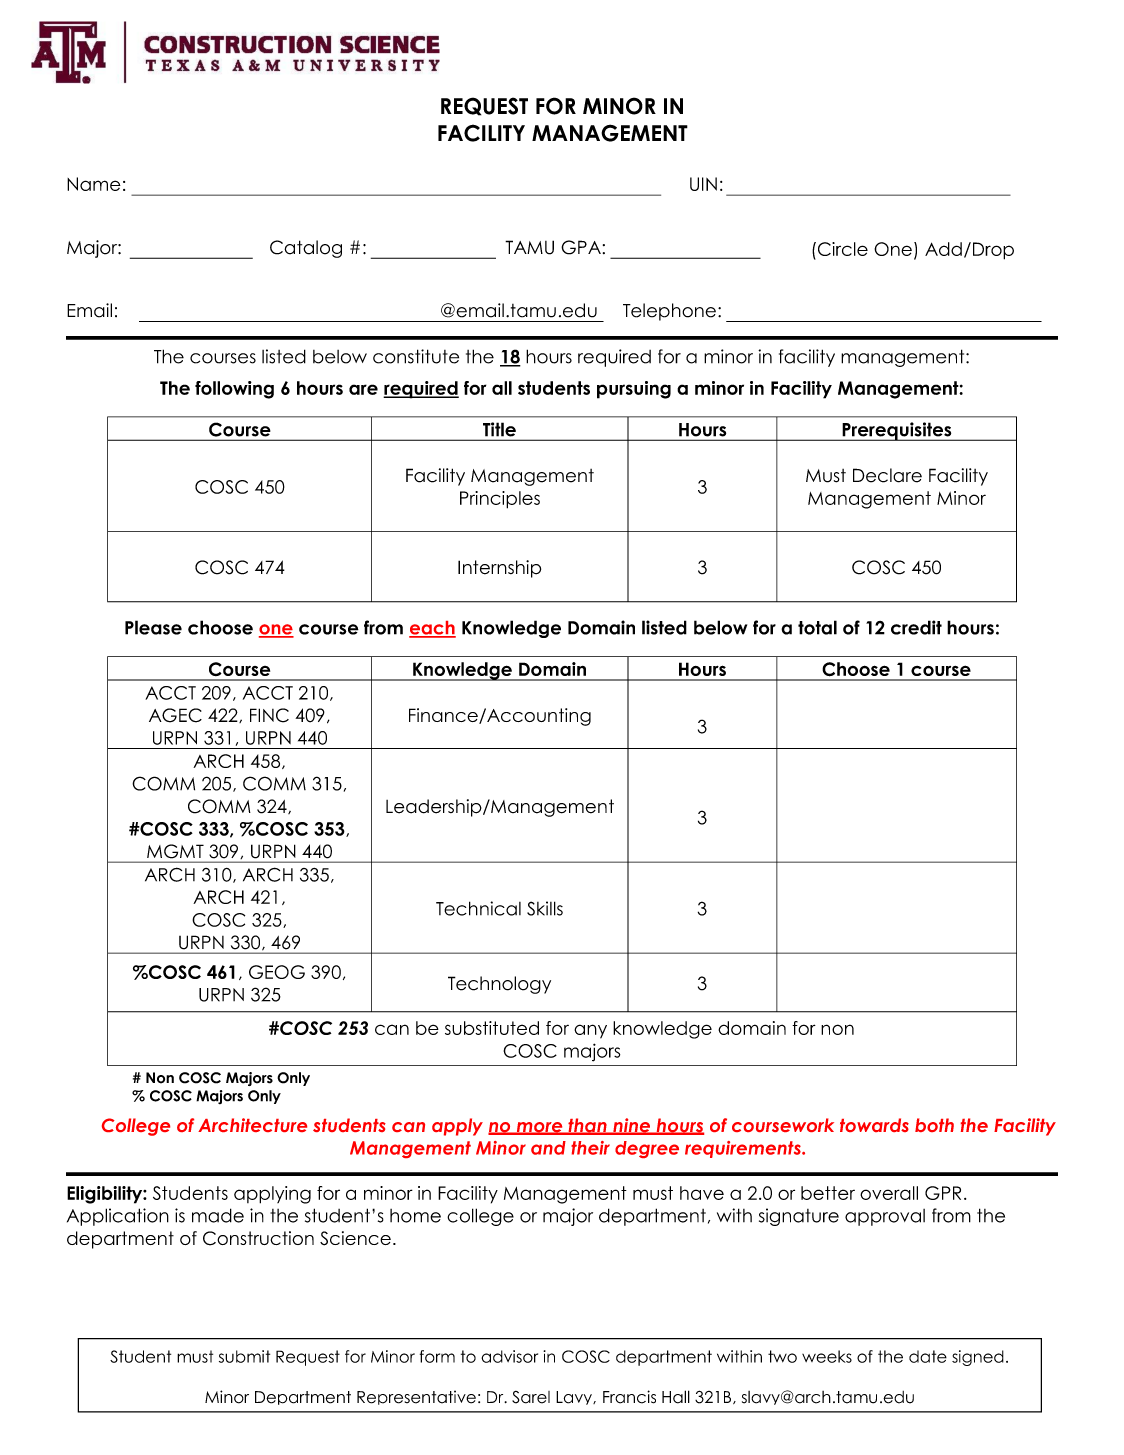  Describe the element at coordinates (499, 569) in the screenshot. I see `Internship` at that location.
